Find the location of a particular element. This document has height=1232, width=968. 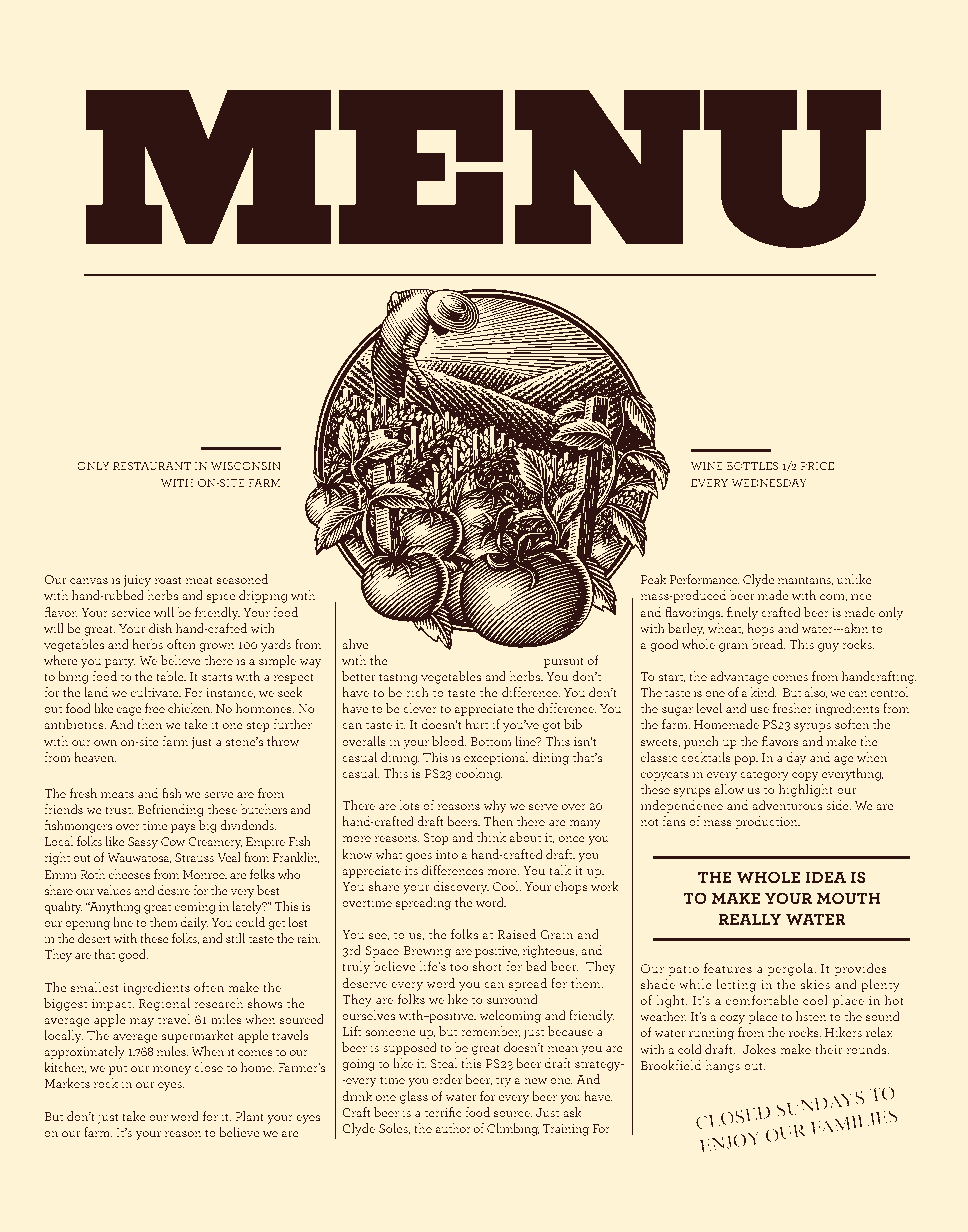

WISCONSIN is located at coordinates (246, 466).
